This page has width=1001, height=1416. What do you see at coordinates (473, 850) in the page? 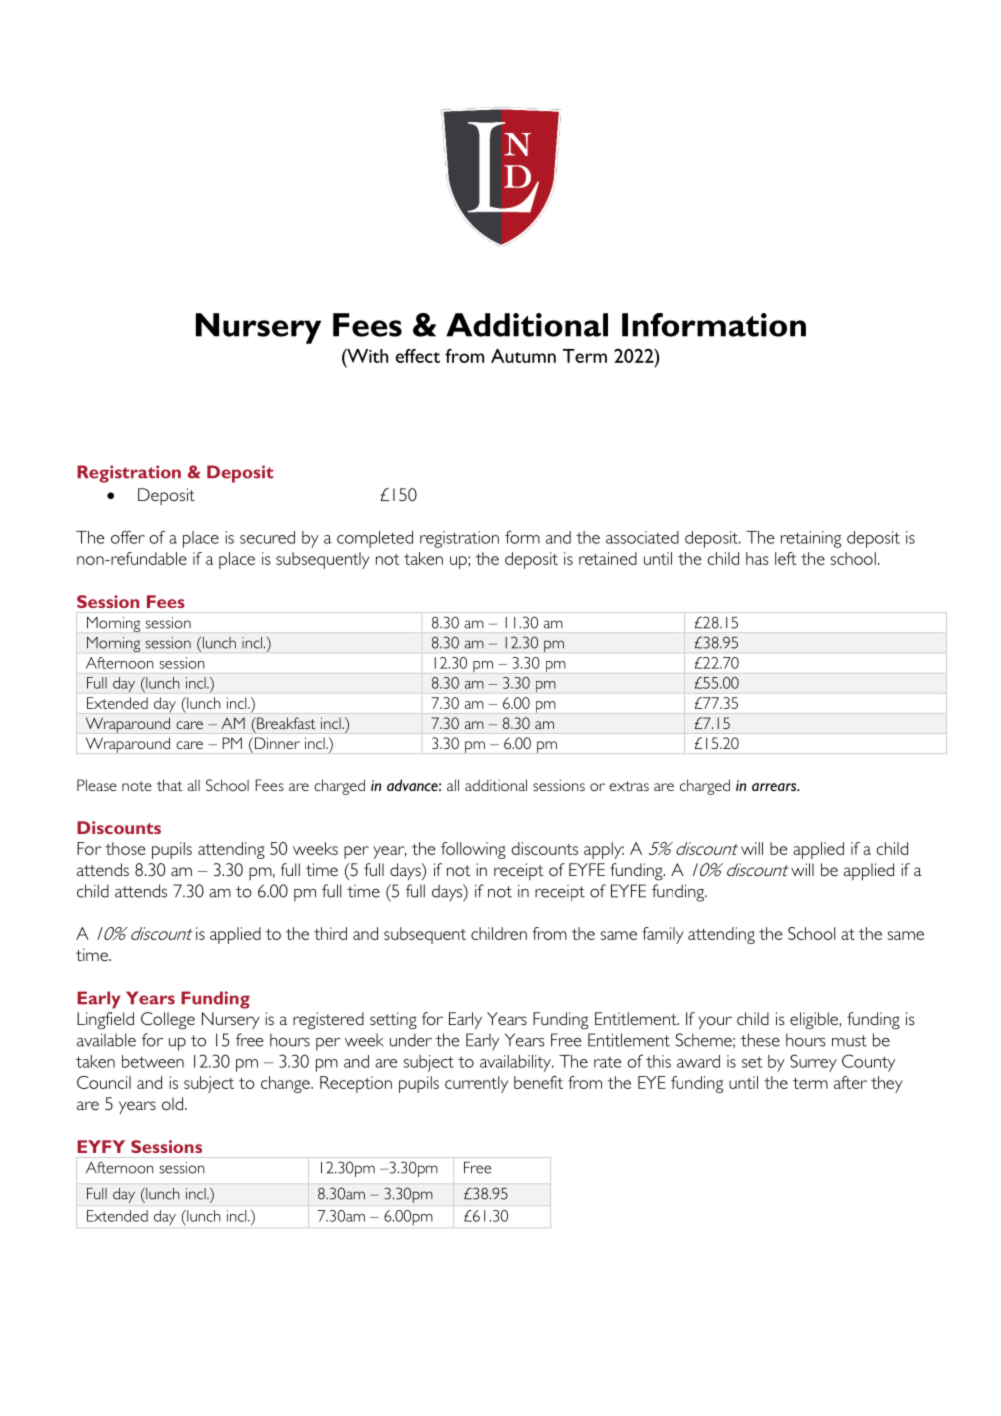
I see `following` at bounding box center [473, 850].
